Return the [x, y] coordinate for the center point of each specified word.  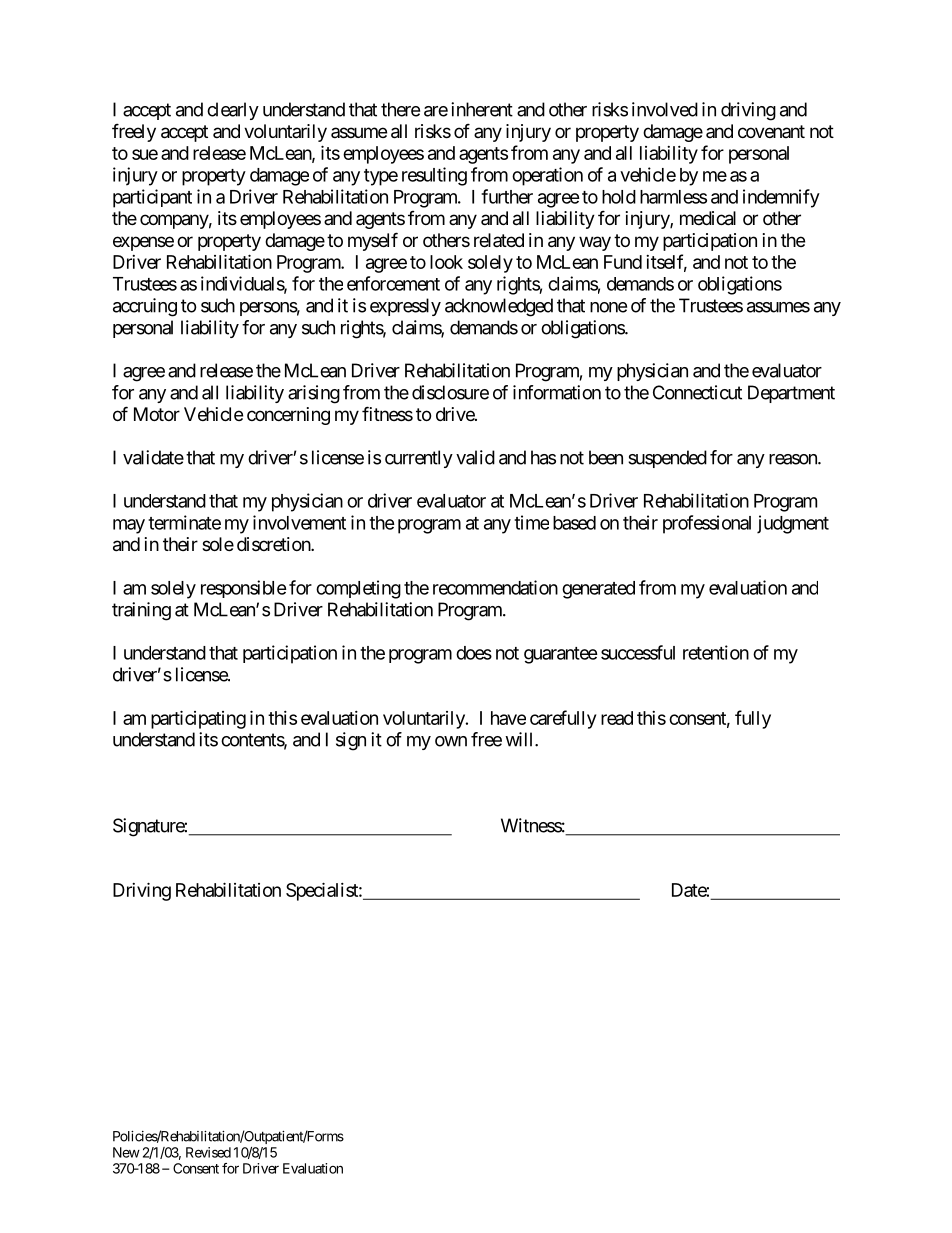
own [451, 741]
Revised [208, 1152]
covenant [771, 131]
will [520, 739]
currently [419, 459]
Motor [157, 414]
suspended [667, 459]
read [617, 718]
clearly [233, 111]
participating [198, 719]
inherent [482, 109]
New [126, 1152]
